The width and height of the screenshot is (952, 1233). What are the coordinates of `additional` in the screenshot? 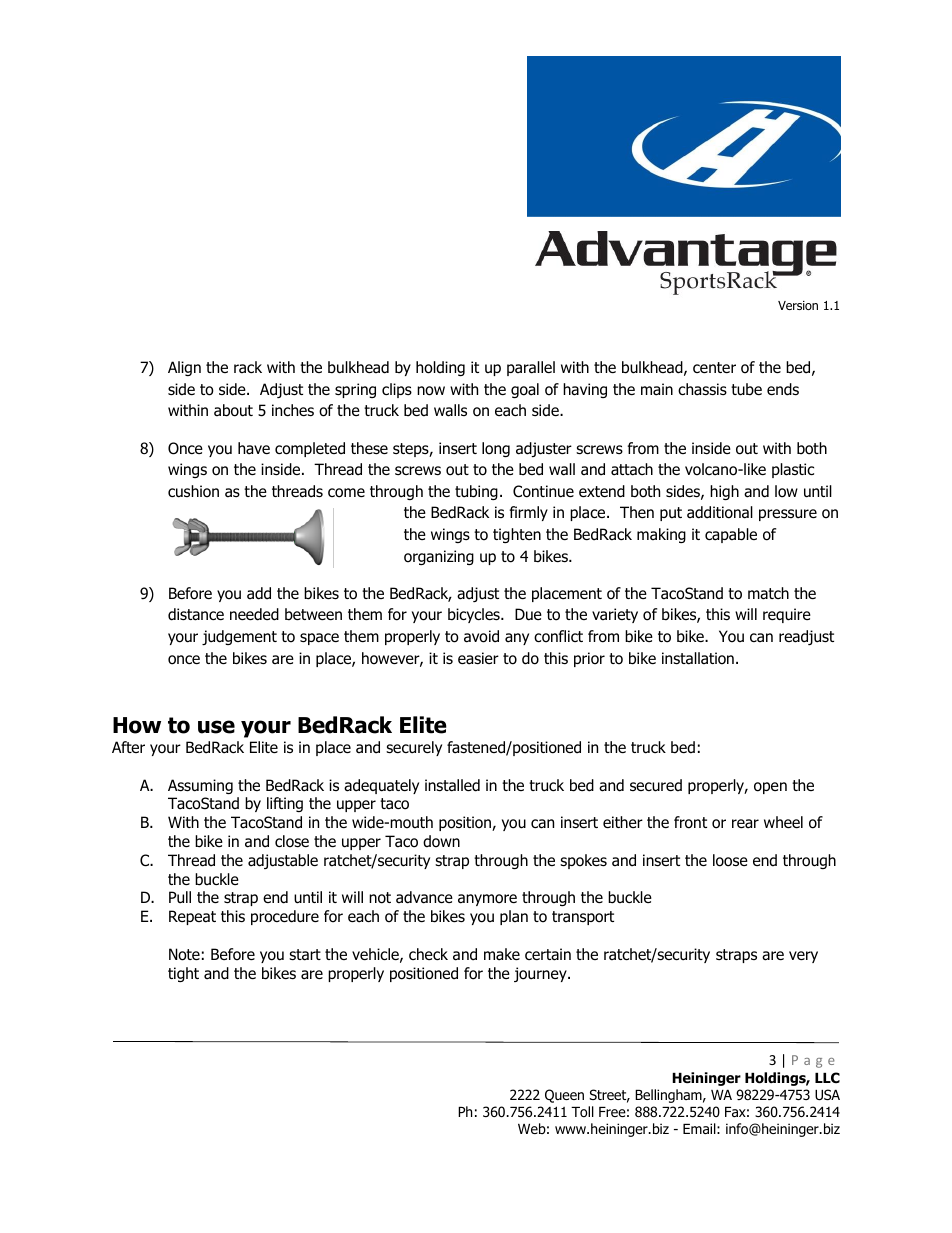 It's located at (720, 512).
